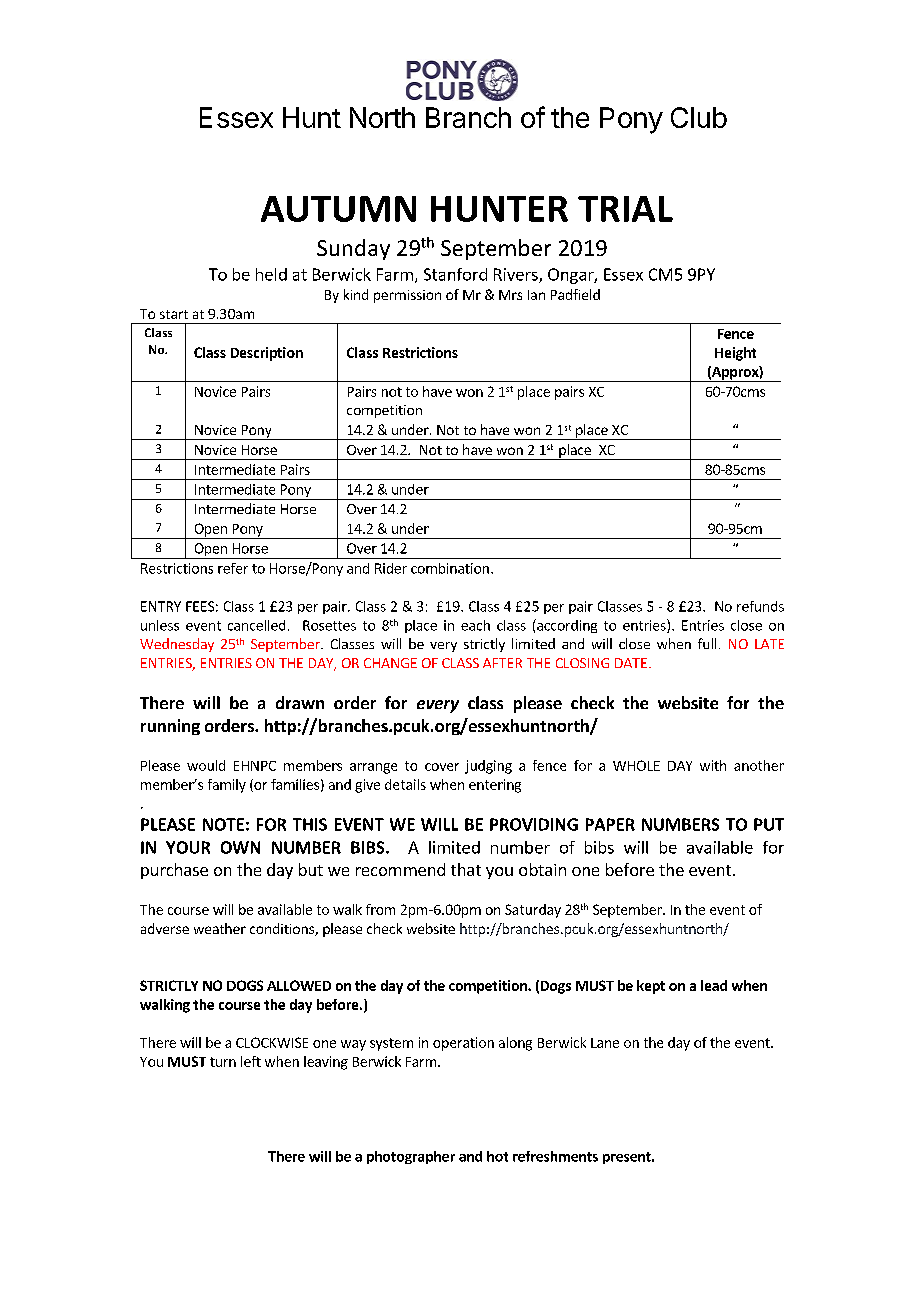 Image resolution: width=924 pixels, height=1308 pixels. Describe the element at coordinates (735, 354) in the page. I see `Height` at that location.
